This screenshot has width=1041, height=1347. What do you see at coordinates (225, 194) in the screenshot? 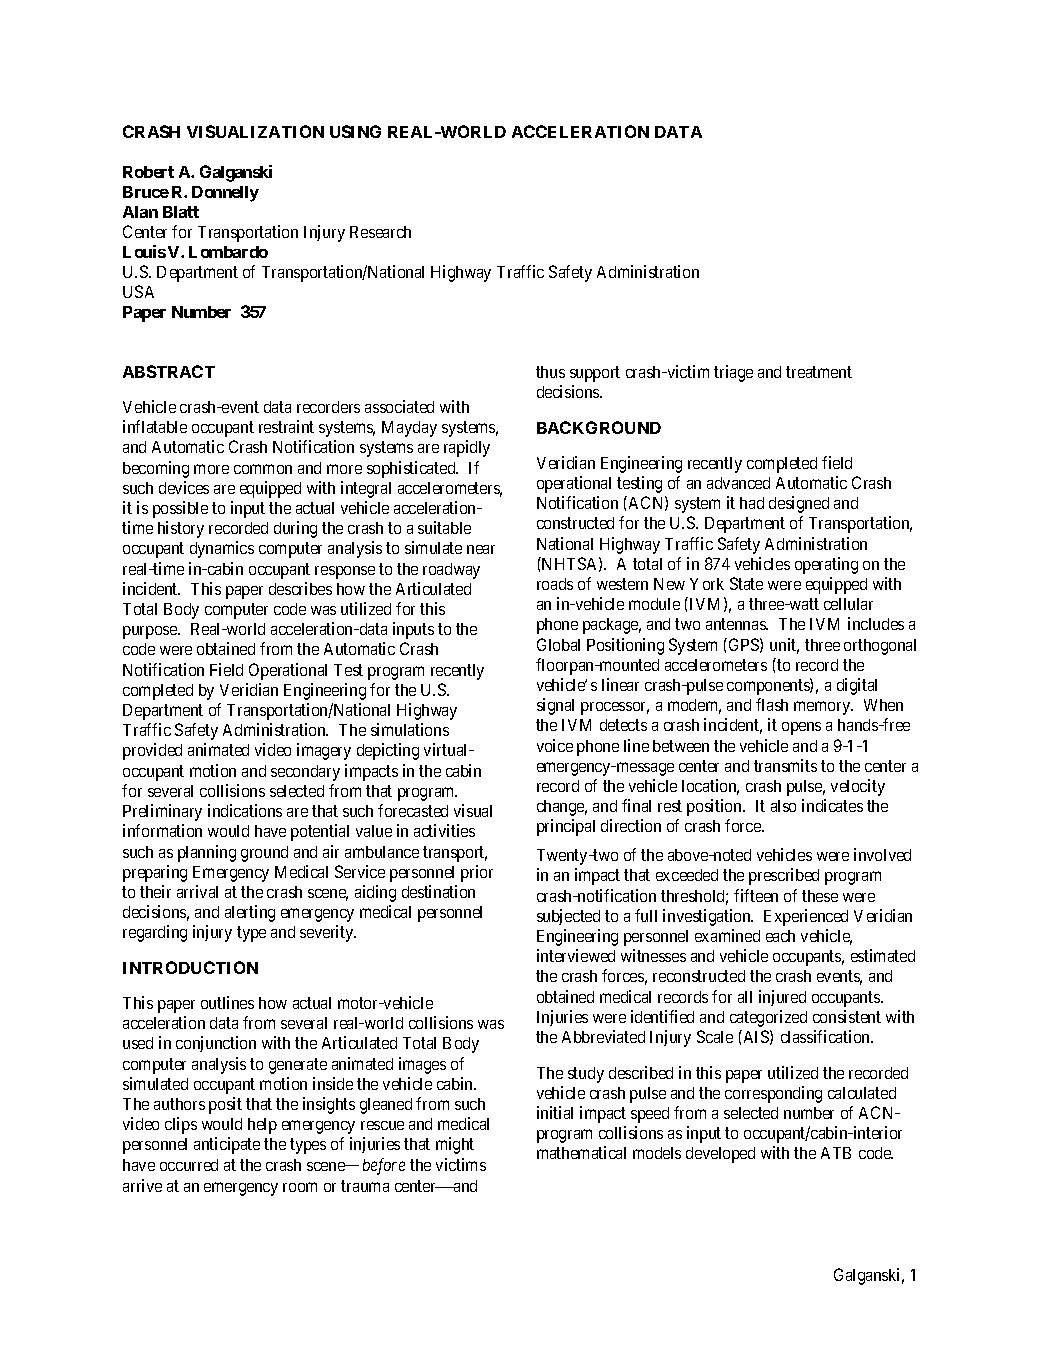
I see `Donnelly` at bounding box center [225, 194].
